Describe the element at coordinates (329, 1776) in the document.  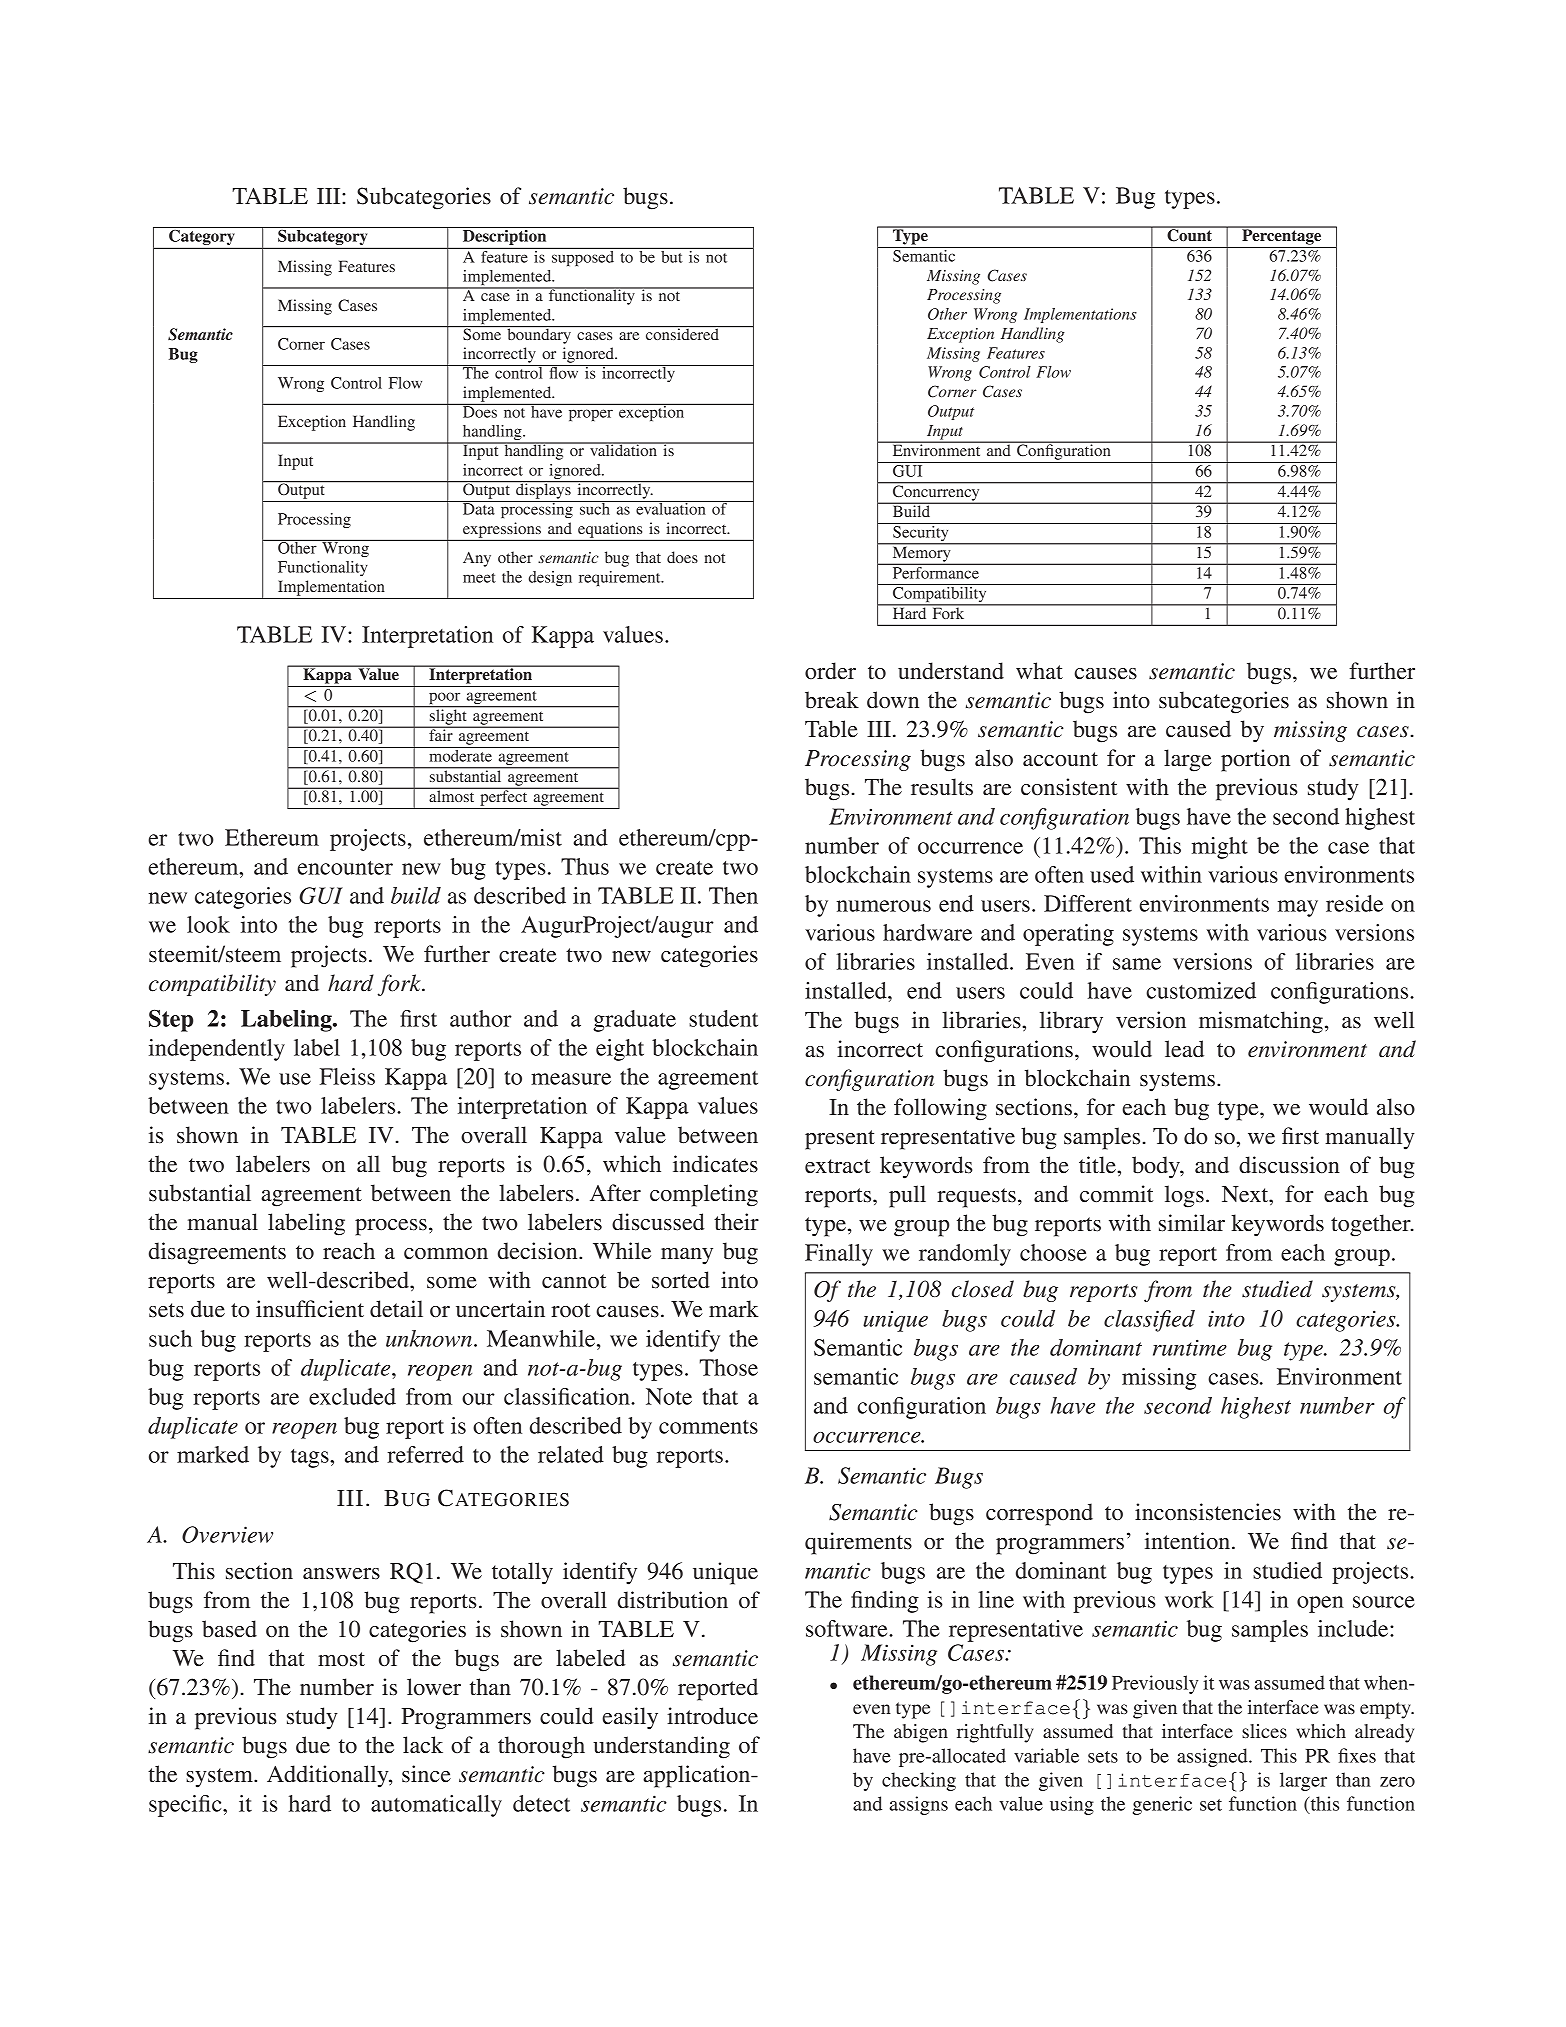
I see `Additionally` at that location.
